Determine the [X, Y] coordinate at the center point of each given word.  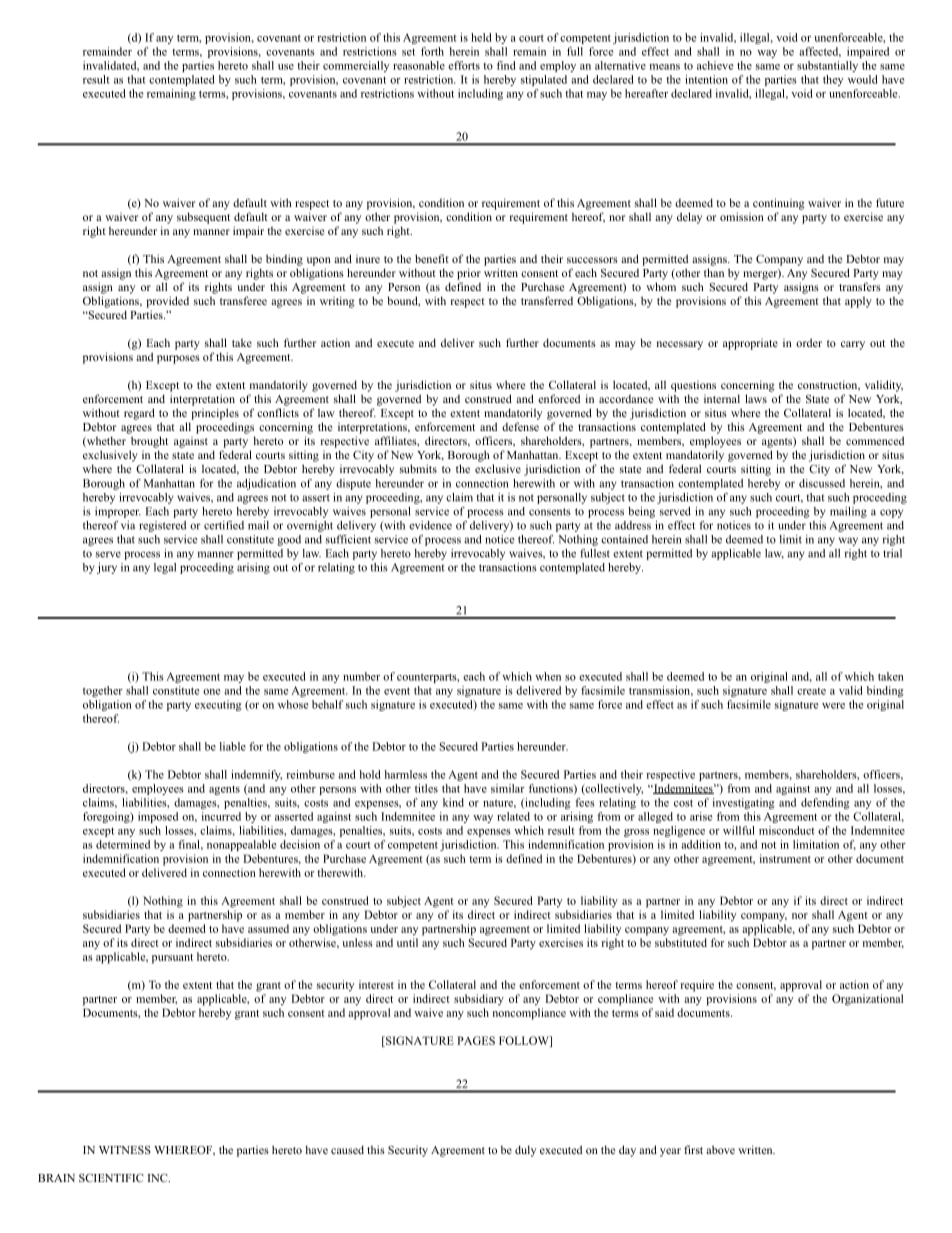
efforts [464, 65]
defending [825, 803]
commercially [356, 66]
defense [520, 426]
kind [453, 802]
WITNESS [125, 1150]
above [720, 1149]
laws [756, 398]
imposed [158, 817]
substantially [827, 66]
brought [149, 442]
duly [525, 1151]
